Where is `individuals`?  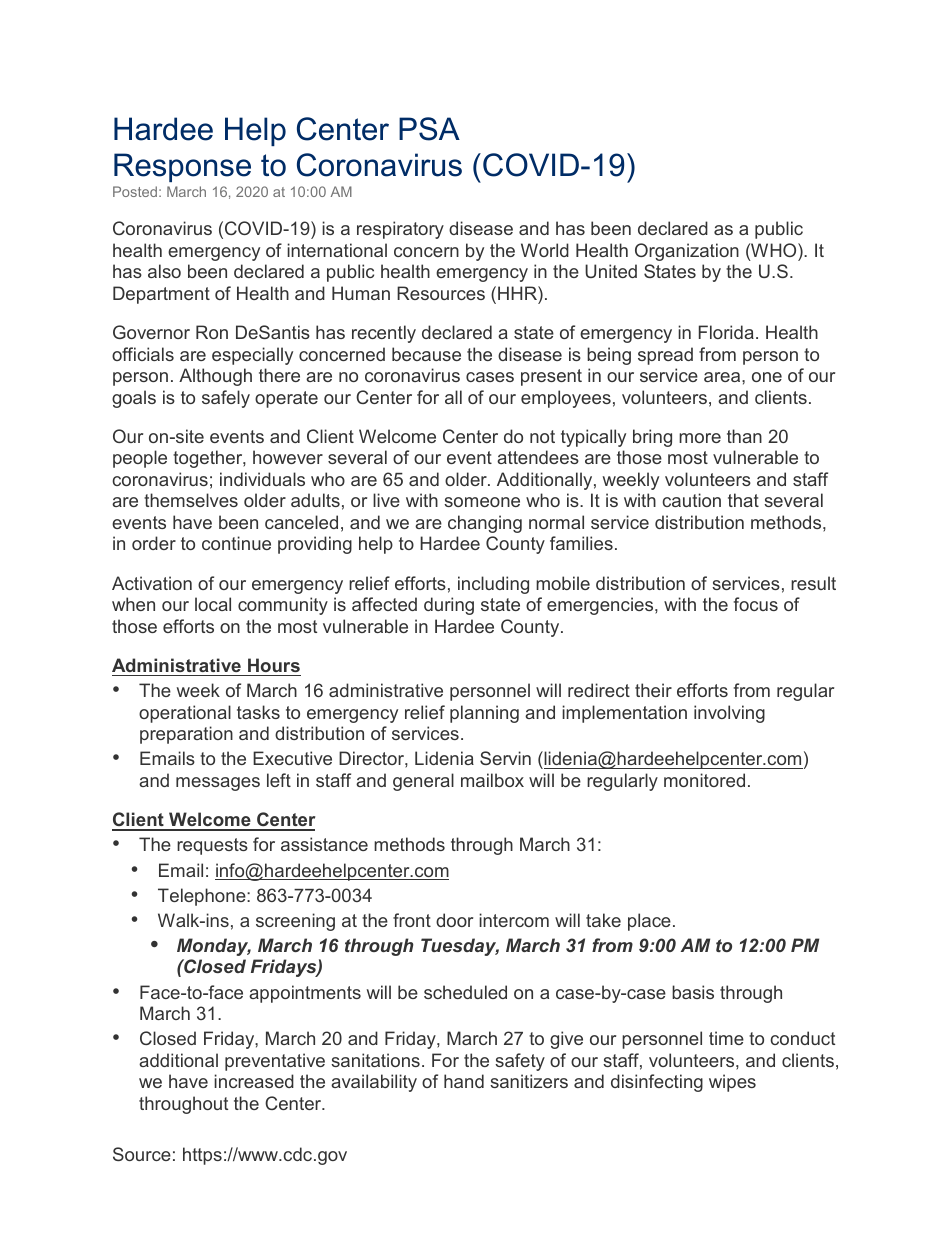 individuals is located at coordinates (262, 479).
